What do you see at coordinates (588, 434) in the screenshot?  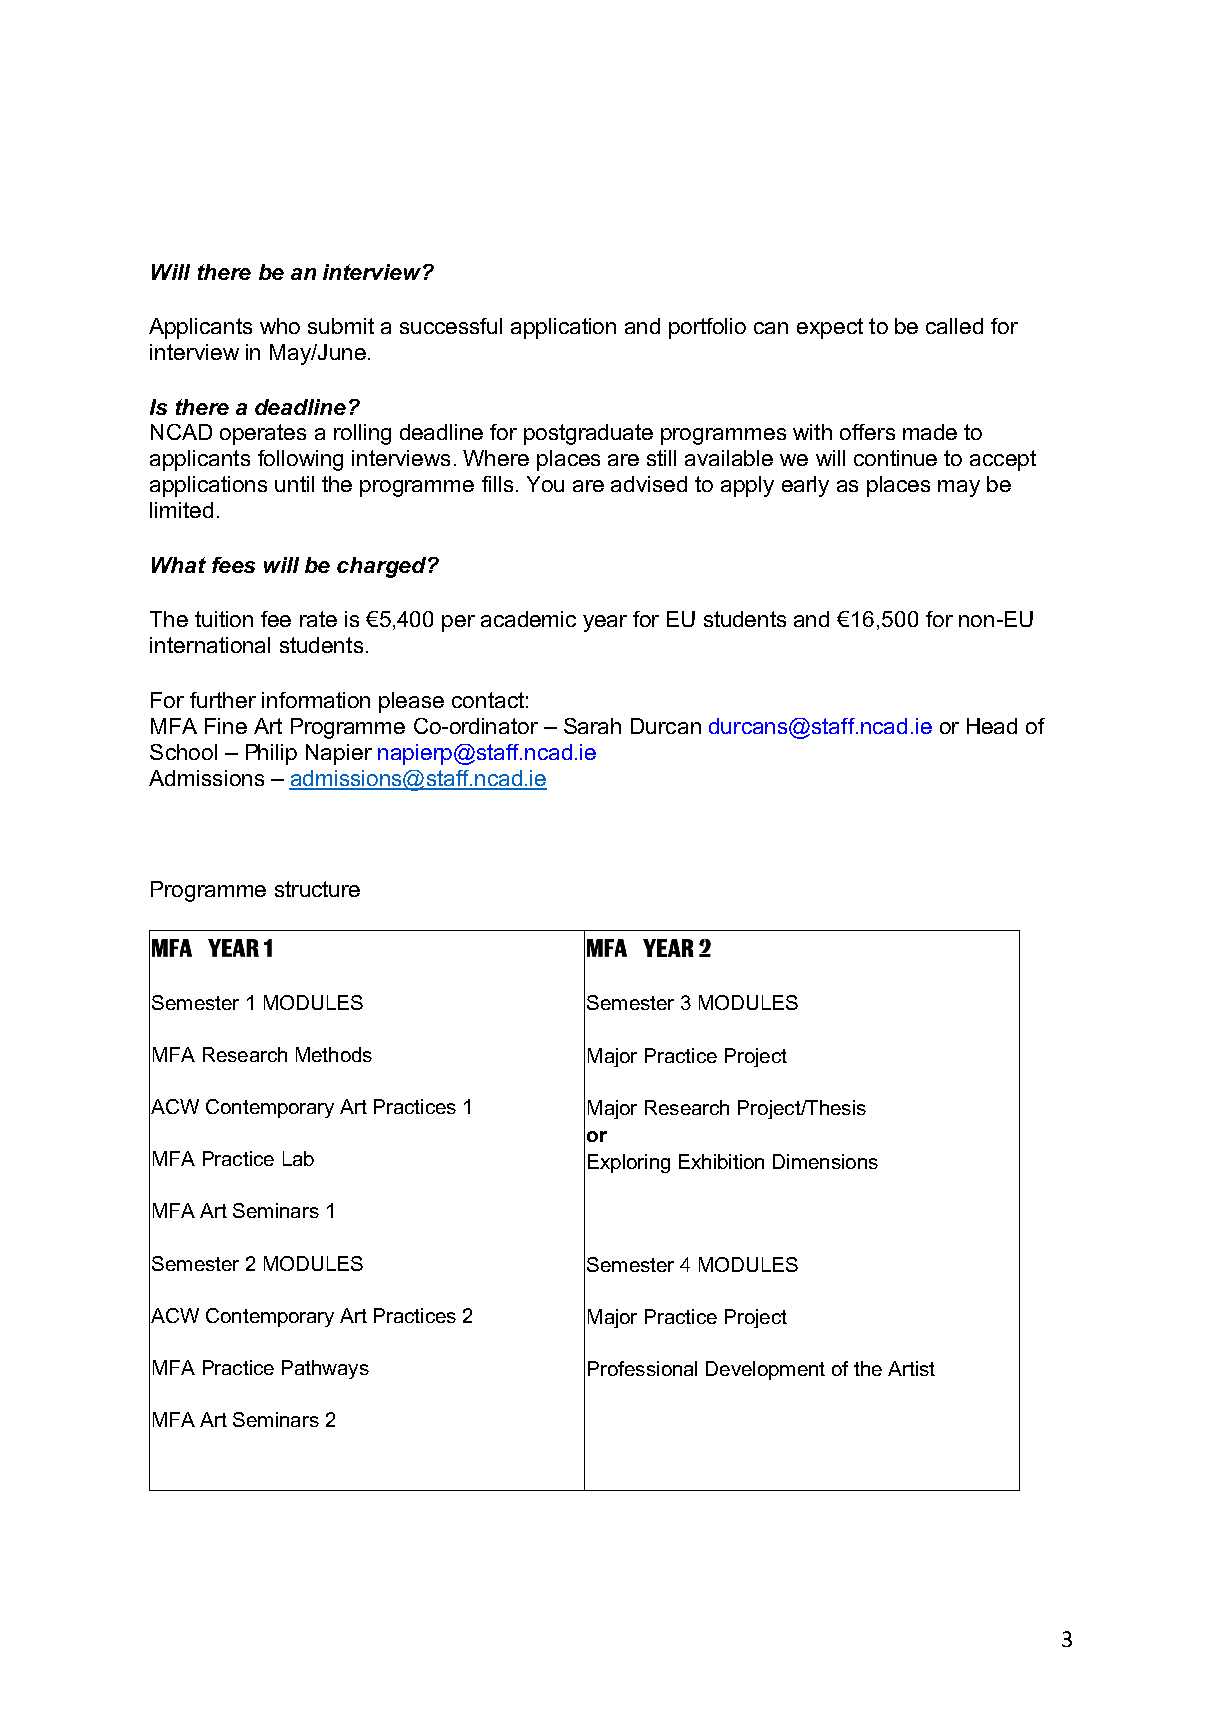 I see `postgraduate` at bounding box center [588, 434].
